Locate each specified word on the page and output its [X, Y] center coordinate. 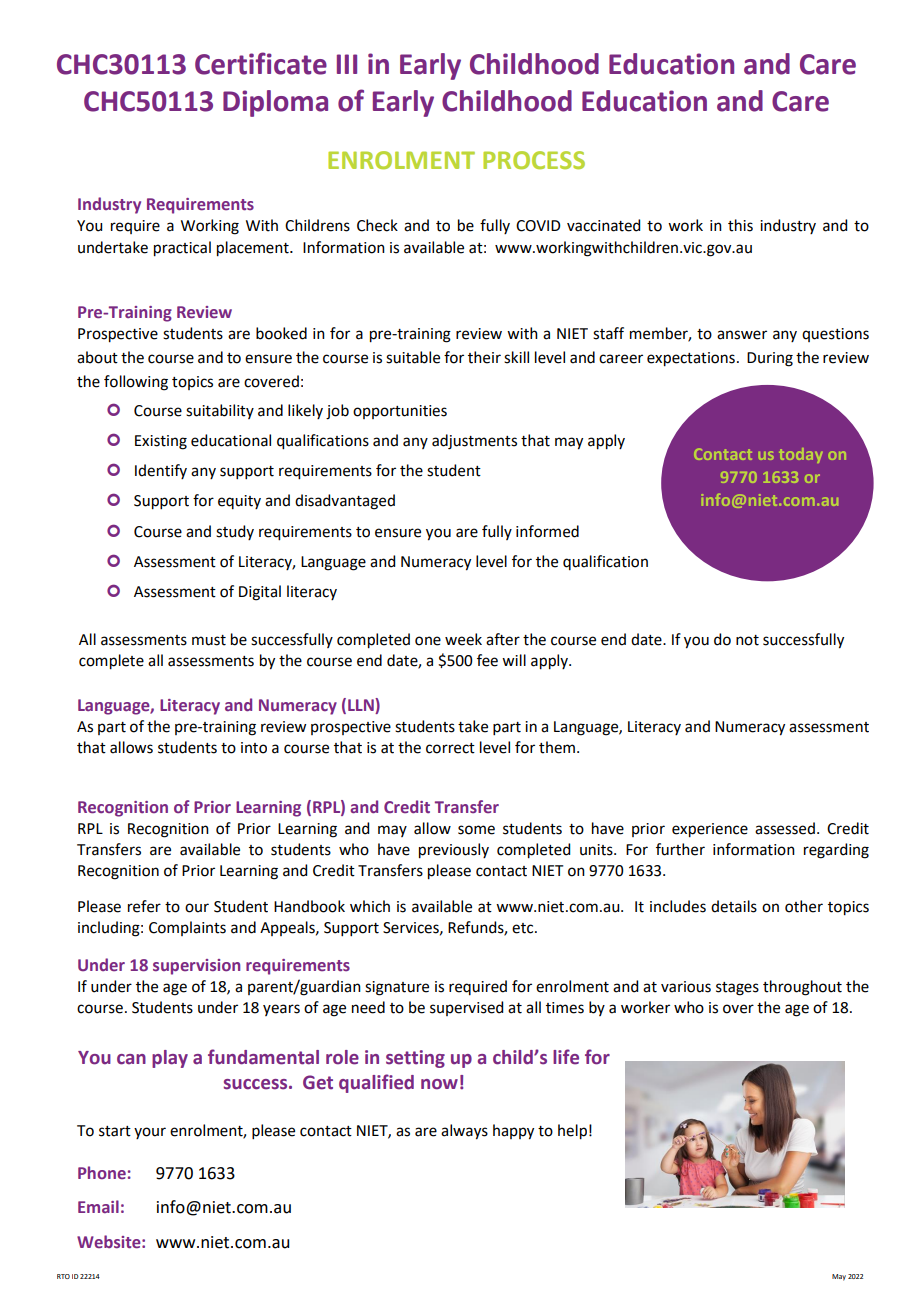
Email [98, 1206]
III [347, 64]
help [572, 1132]
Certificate [261, 63]
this [740, 225]
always [464, 1132]
